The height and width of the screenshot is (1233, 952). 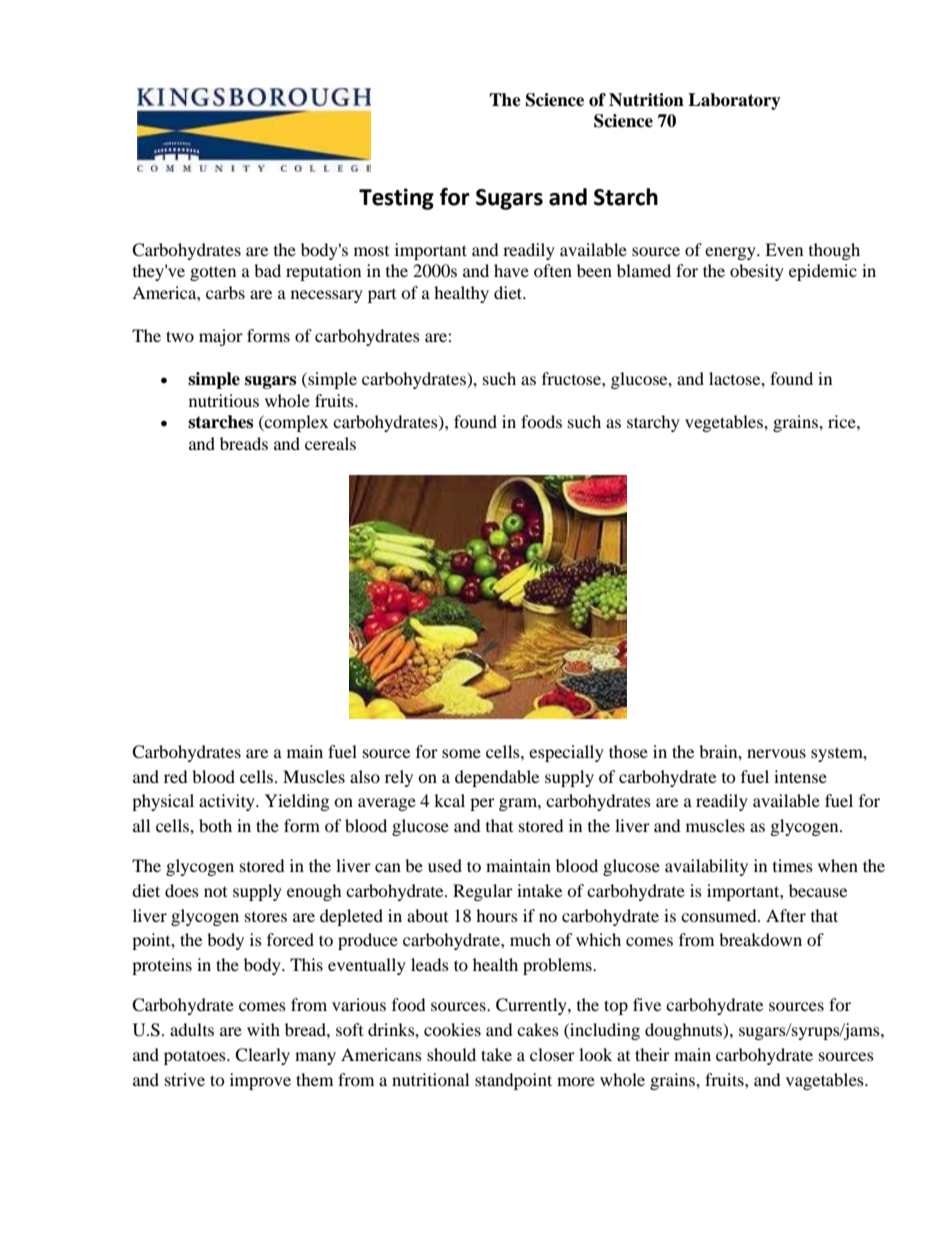 I want to click on obesity, so click(x=757, y=272).
